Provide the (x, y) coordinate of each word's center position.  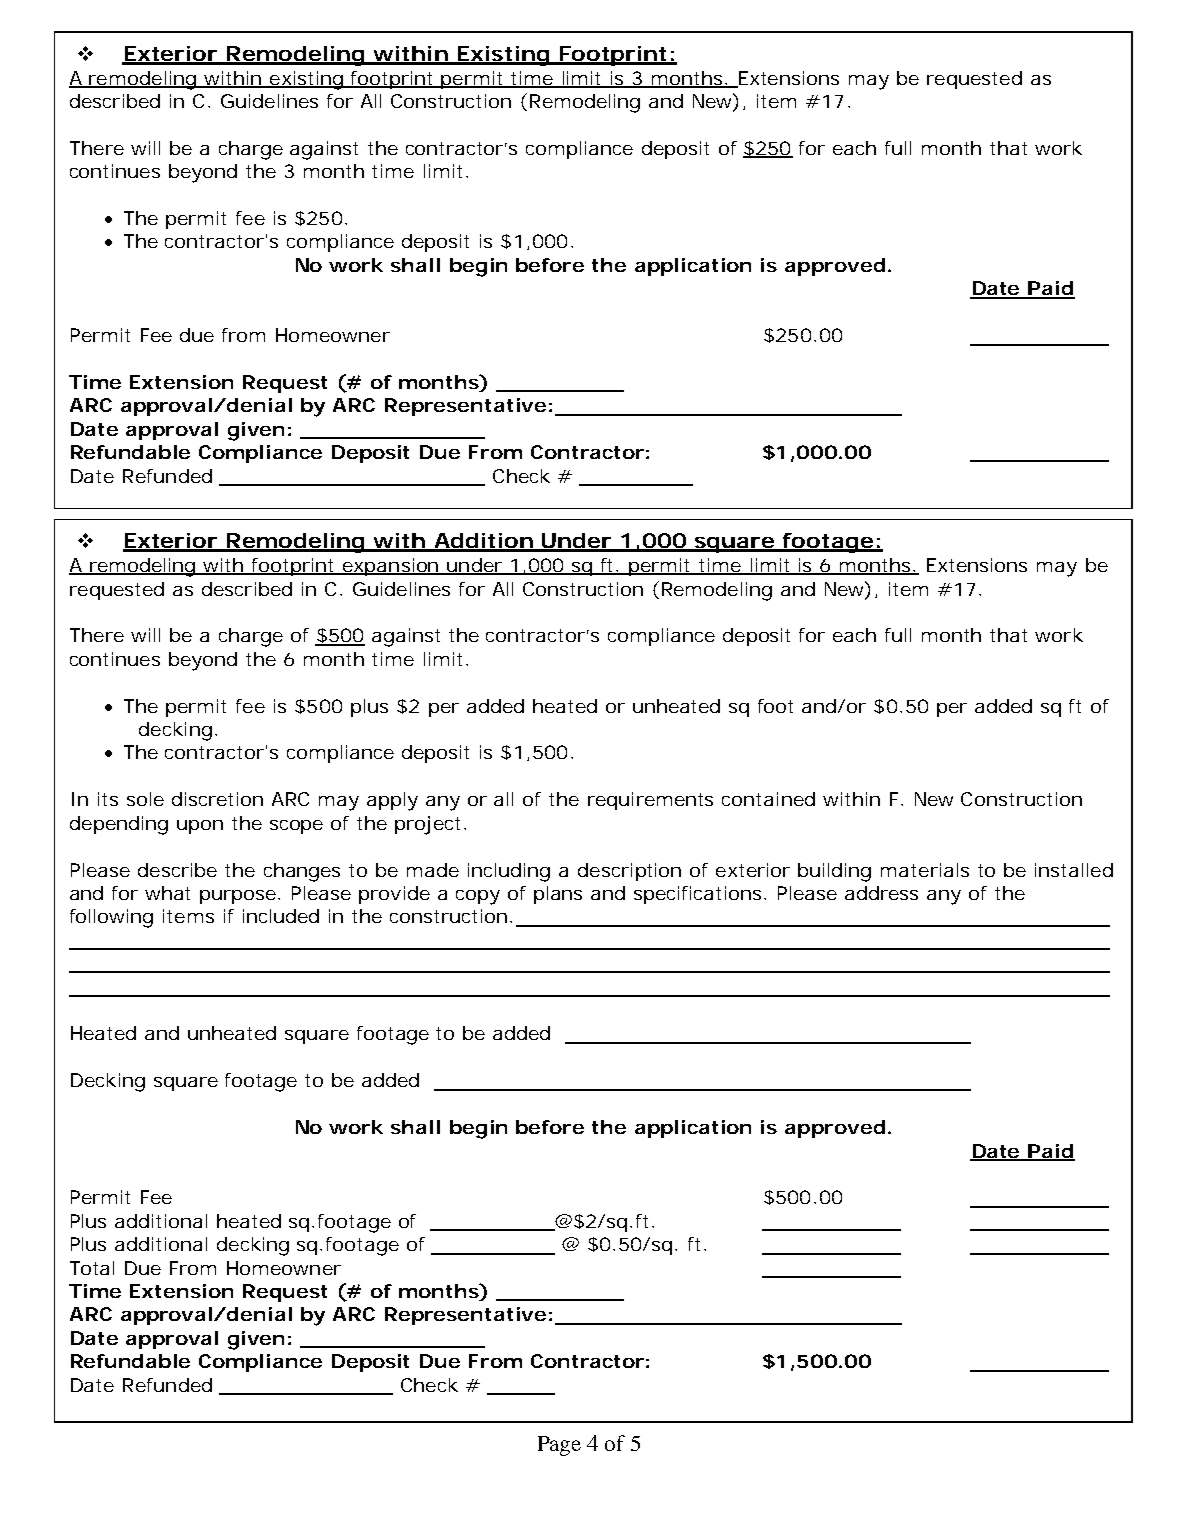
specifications (699, 895)
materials (925, 870)
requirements (650, 801)
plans (558, 895)
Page (559, 1446)
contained (768, 799)
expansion (390, 567)
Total (92, 1268)
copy (478, 897)
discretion (217, 799)
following (111, 918)
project (430, 825)
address (881, 893)
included (281, 916)
